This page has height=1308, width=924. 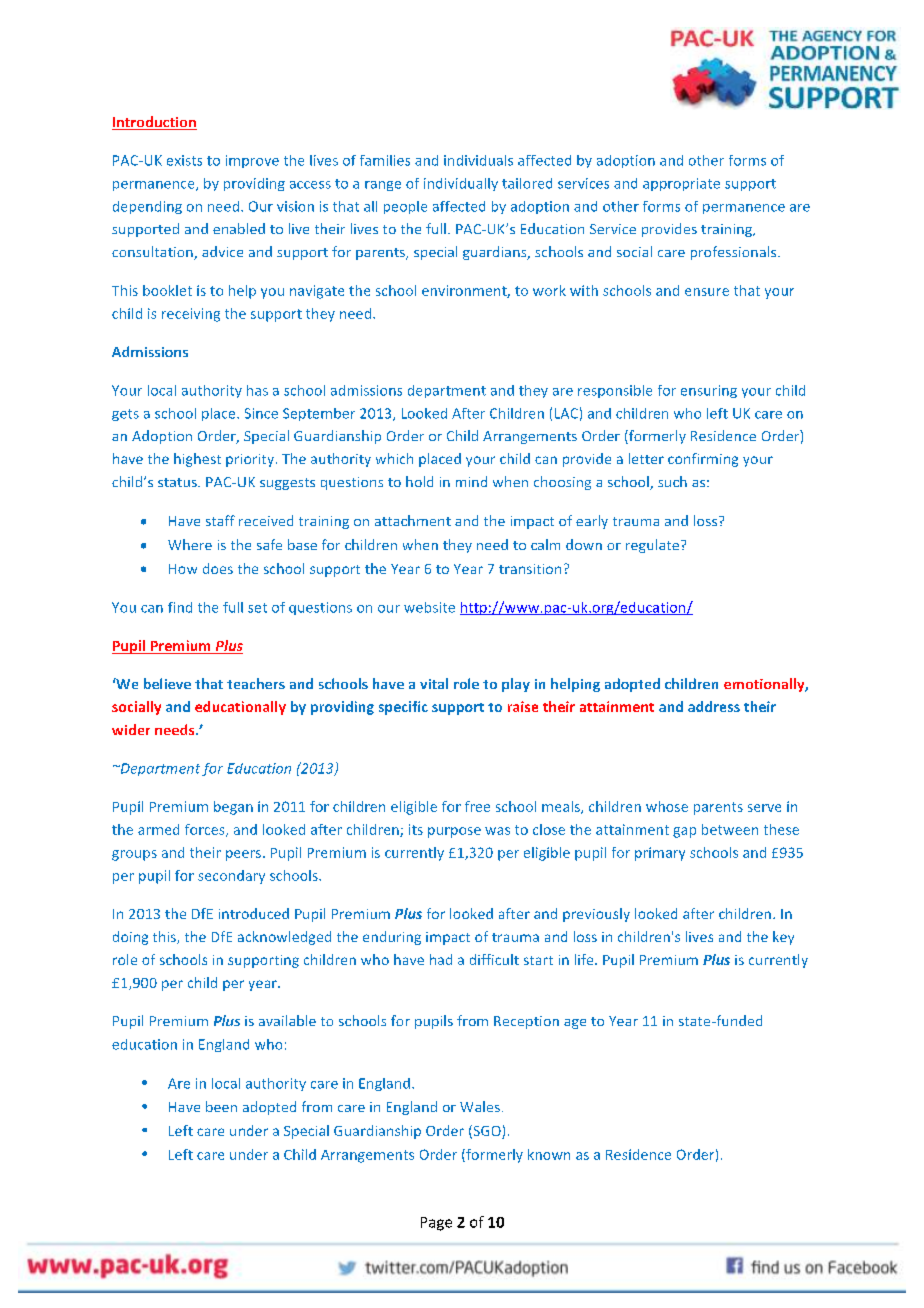 What do you see at coordinates (549, 1154) in the page?
I see `known` at bounding box center [549, 1154].
